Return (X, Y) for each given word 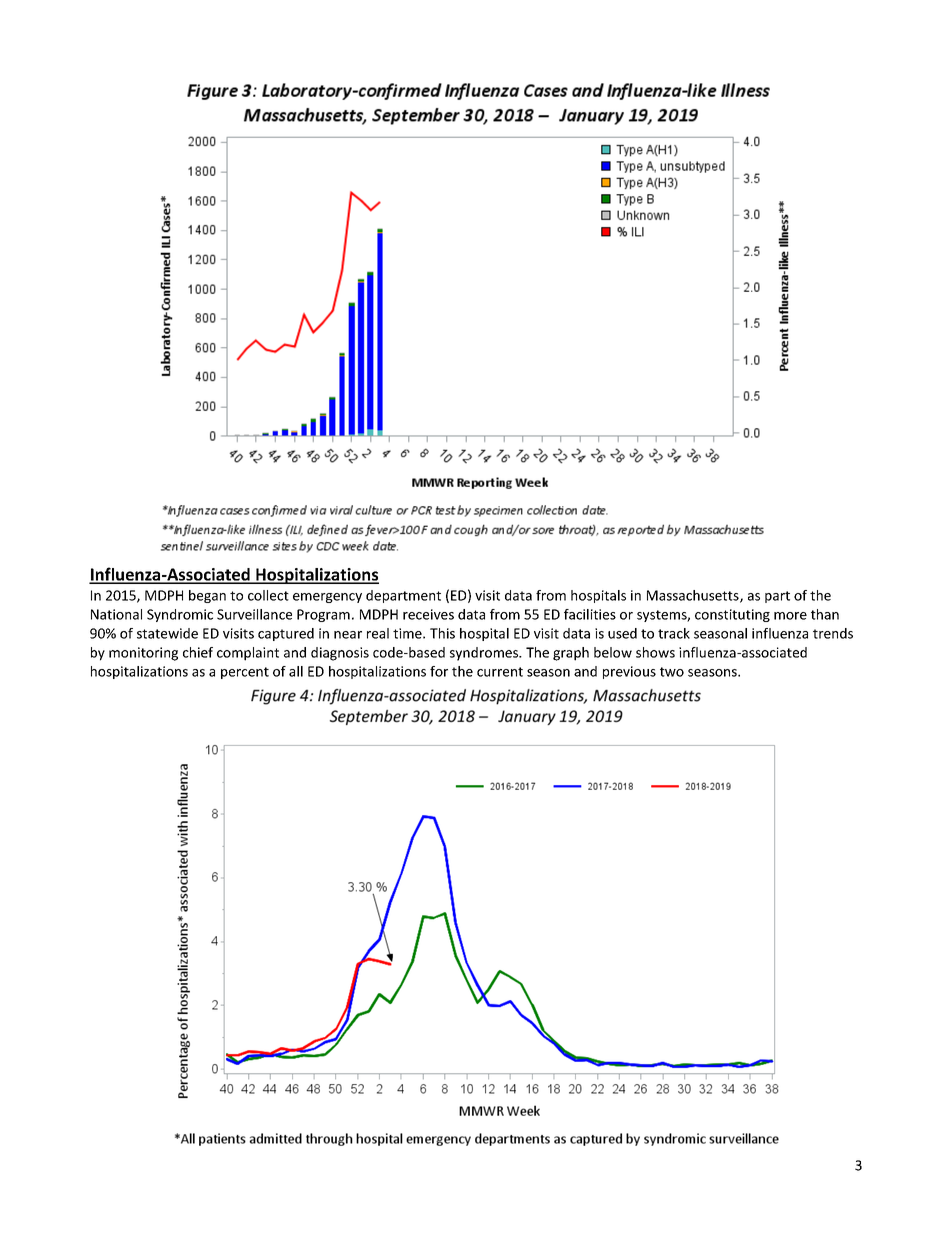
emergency (327, 598)
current (500, 672)
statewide (167, 633)
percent (245, 673)
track (674, 633)
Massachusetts (694, 596)
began (207, 596)
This (442, 633)
